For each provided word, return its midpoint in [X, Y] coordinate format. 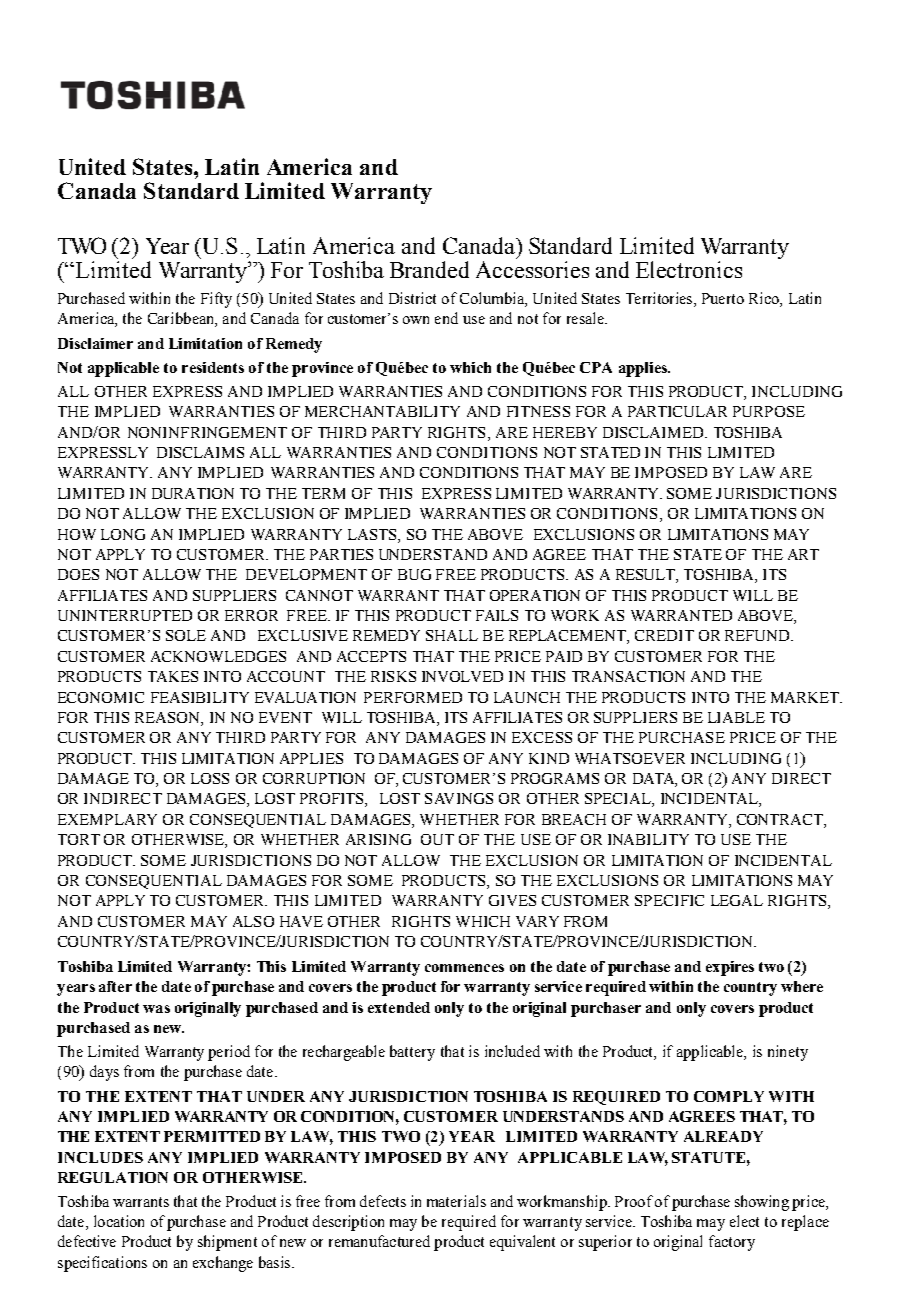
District [412, 298]
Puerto [723, 298]
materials [456, 1201]
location [119, 1221]
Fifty [216, 300]
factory [732, 1243]
